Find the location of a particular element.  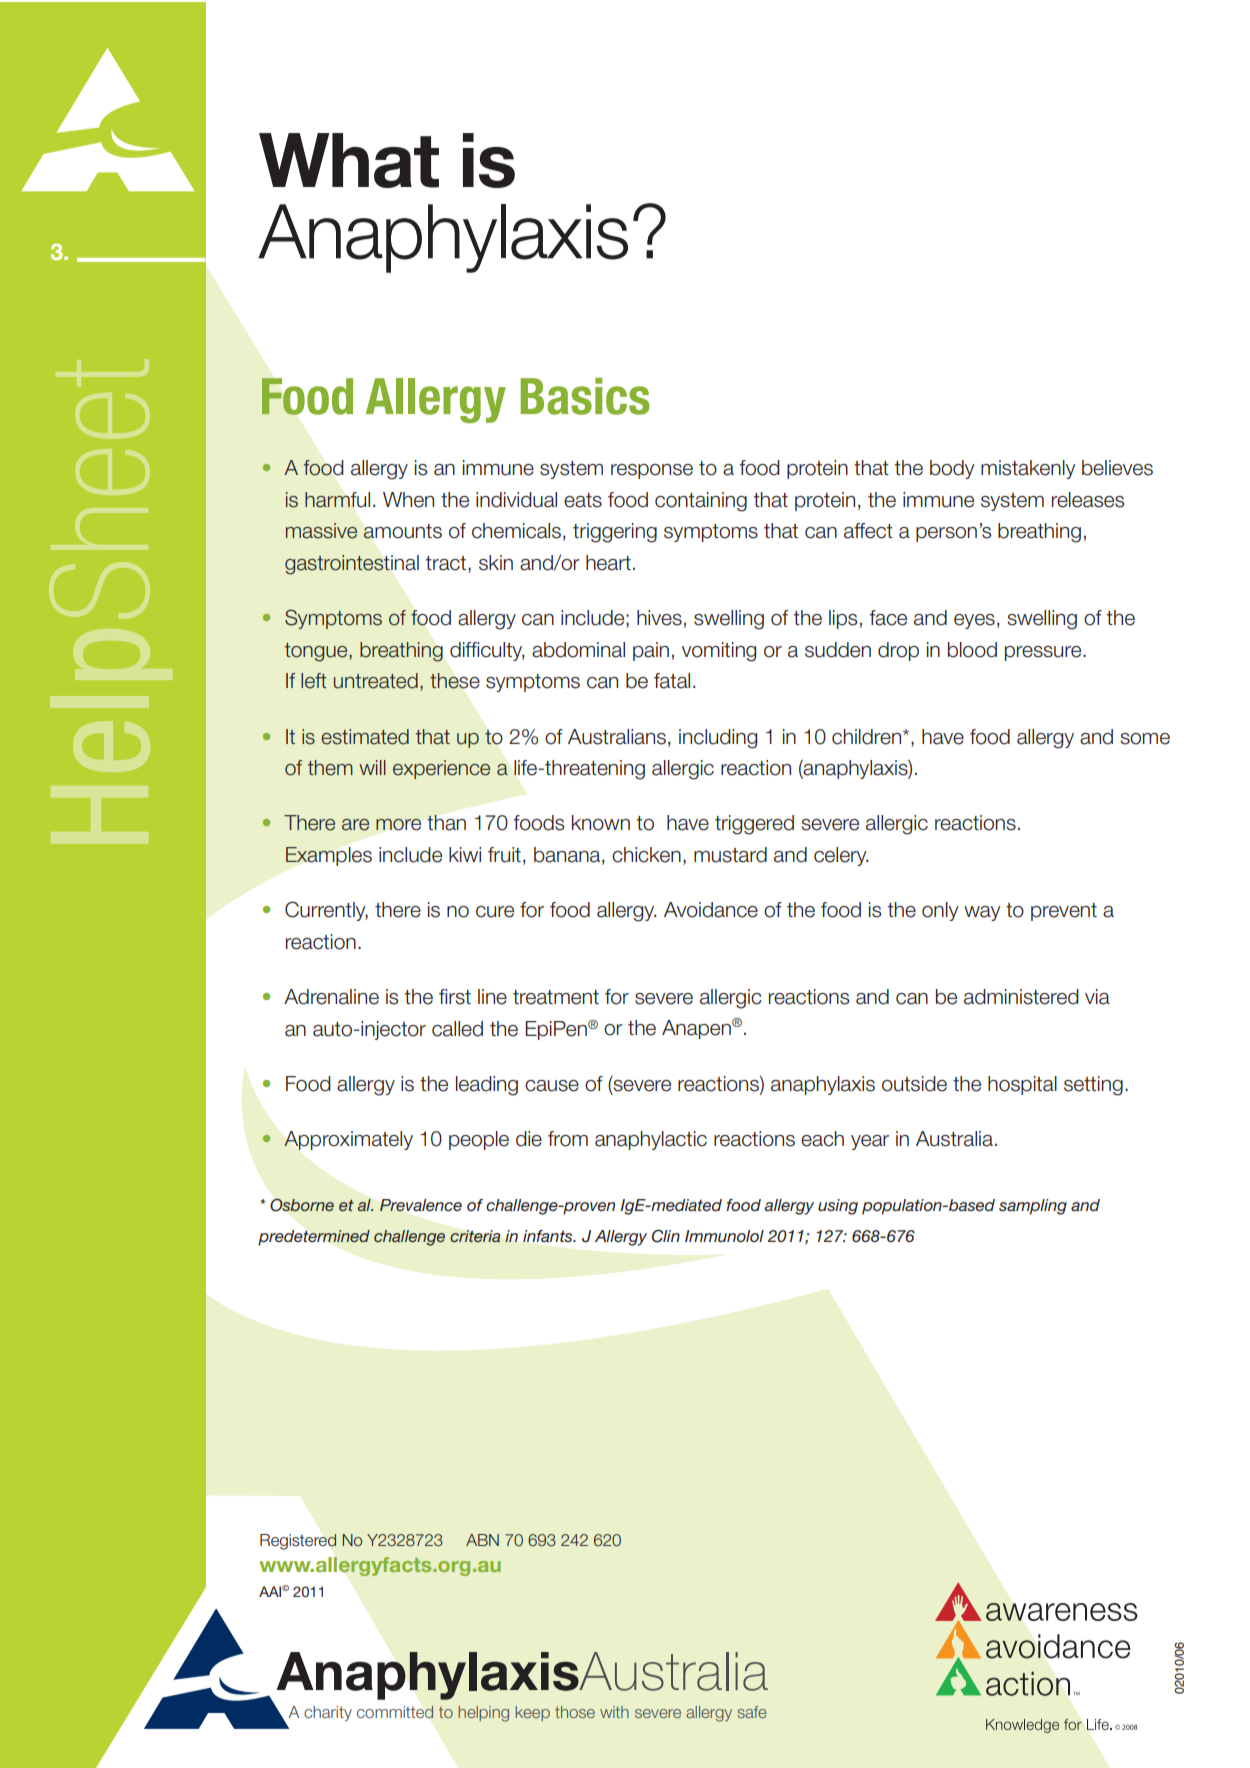

criteria is located at coordinates (475, 1236).
